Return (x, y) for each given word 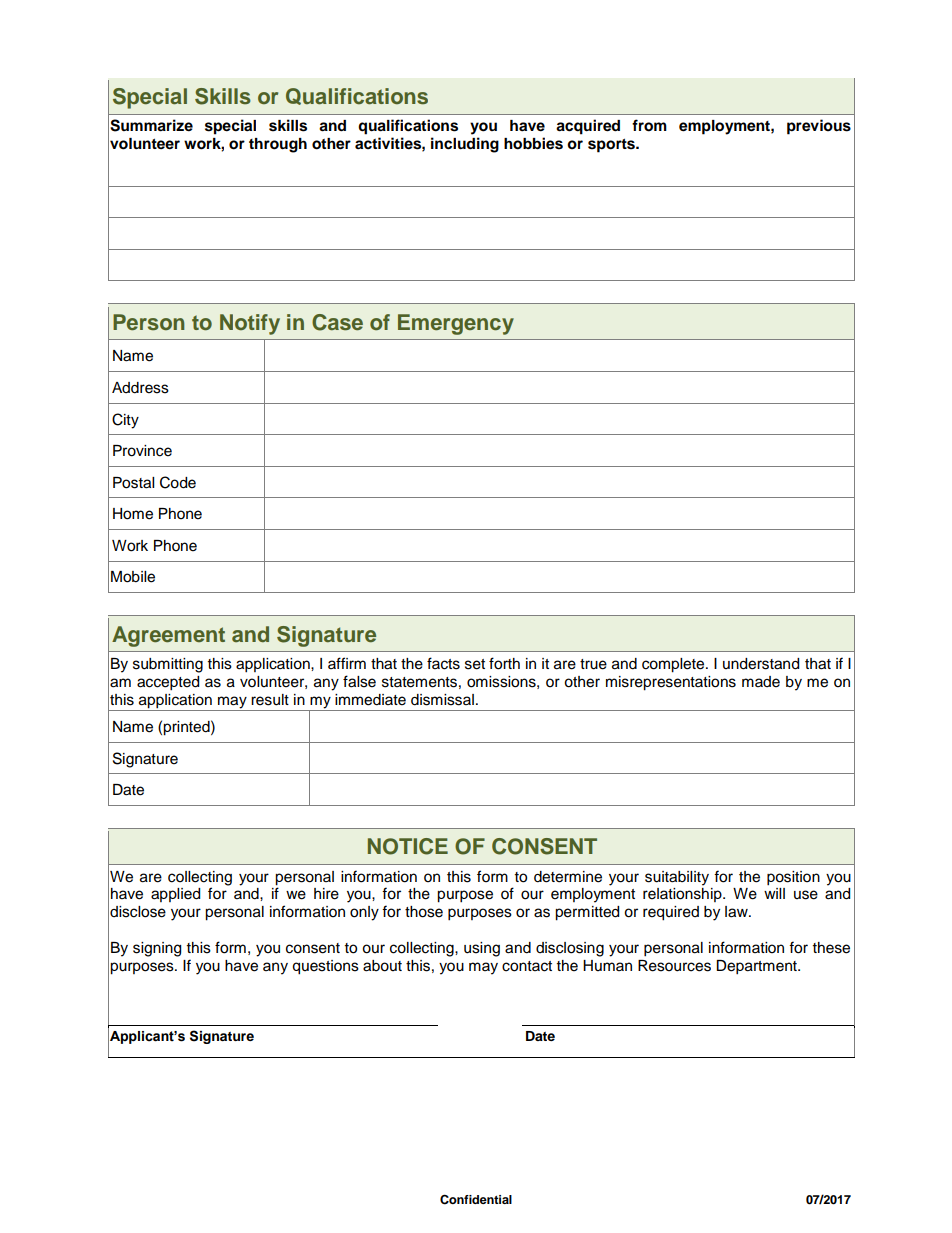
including (465, 145)
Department (757, 967)
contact (527, 966)
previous (819, 127)
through (278, 145)
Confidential (476, 1199)
